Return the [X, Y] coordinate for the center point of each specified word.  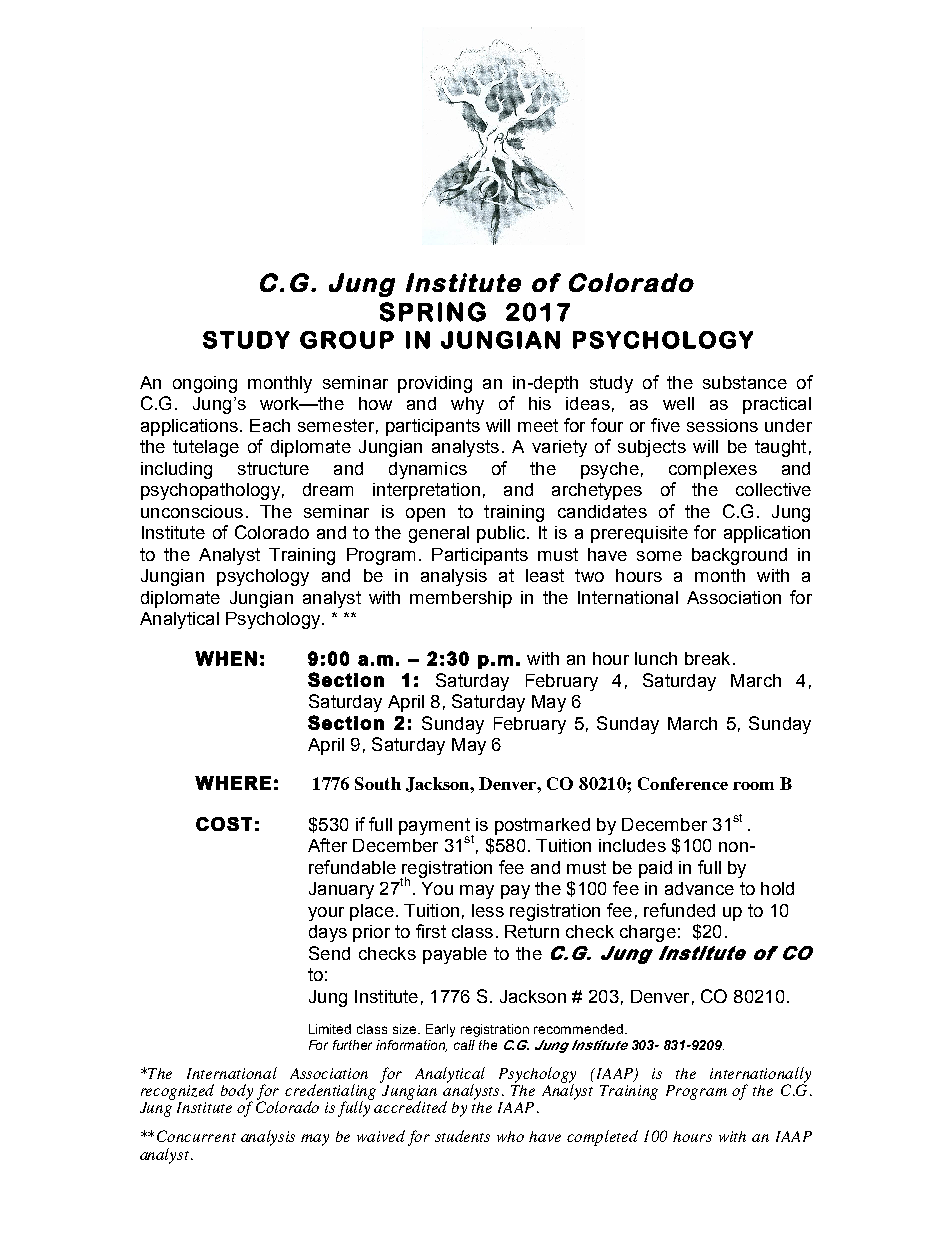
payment [435, 827]
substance [745, 382]
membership [461, 599]
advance [699, 888]
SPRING [433, 312]
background [739, 556]
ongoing [205, 384]
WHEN [226, 658]
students [462, 1136]
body [237, 1093]
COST [224, 824]
